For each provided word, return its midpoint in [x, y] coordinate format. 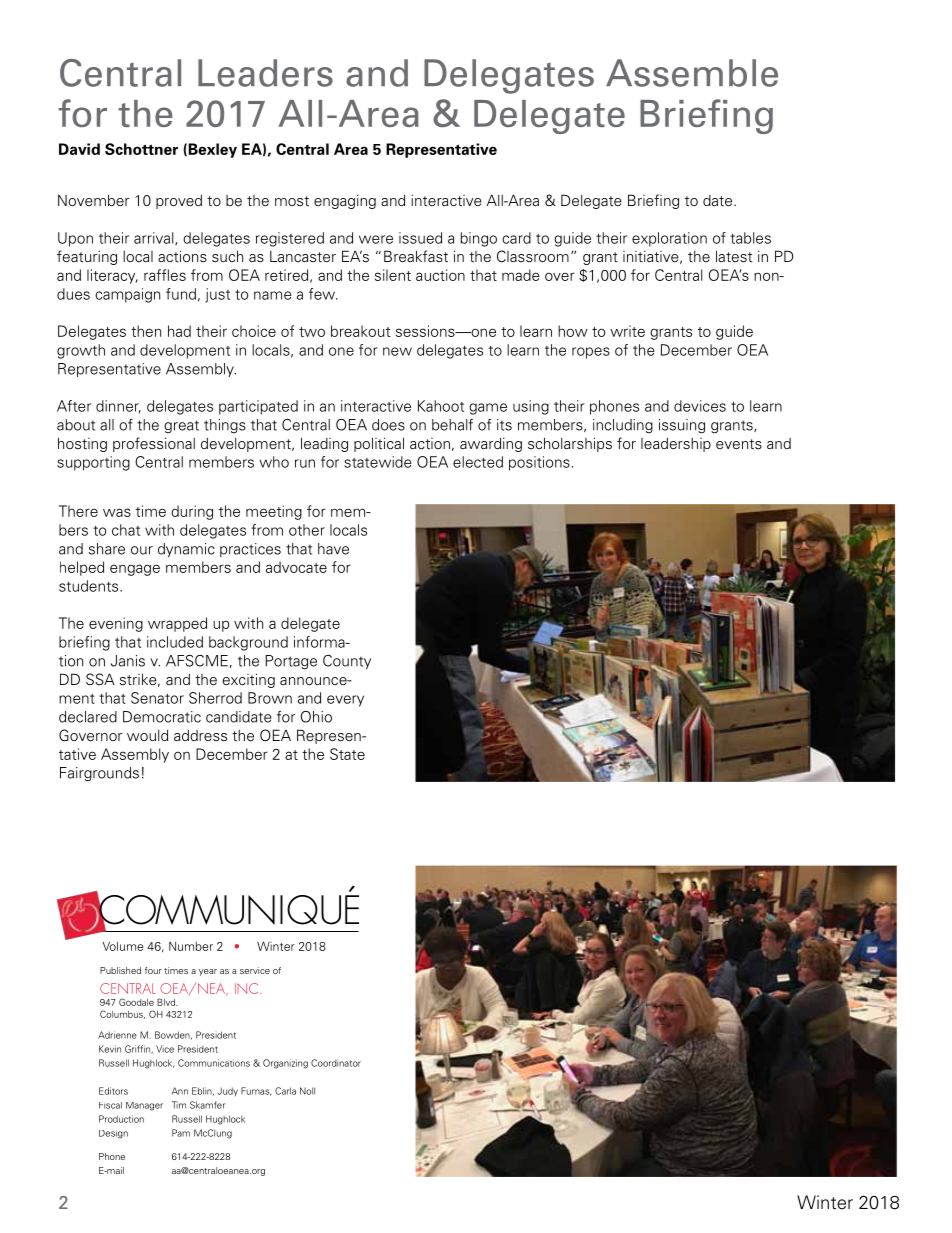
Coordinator [336, 1063]
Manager [144, 1106]
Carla [285, 1091]
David [79, 149]
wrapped [177, 624]
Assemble [692, 73]
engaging [345, 202]
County [347, 662]
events [739, 444]
